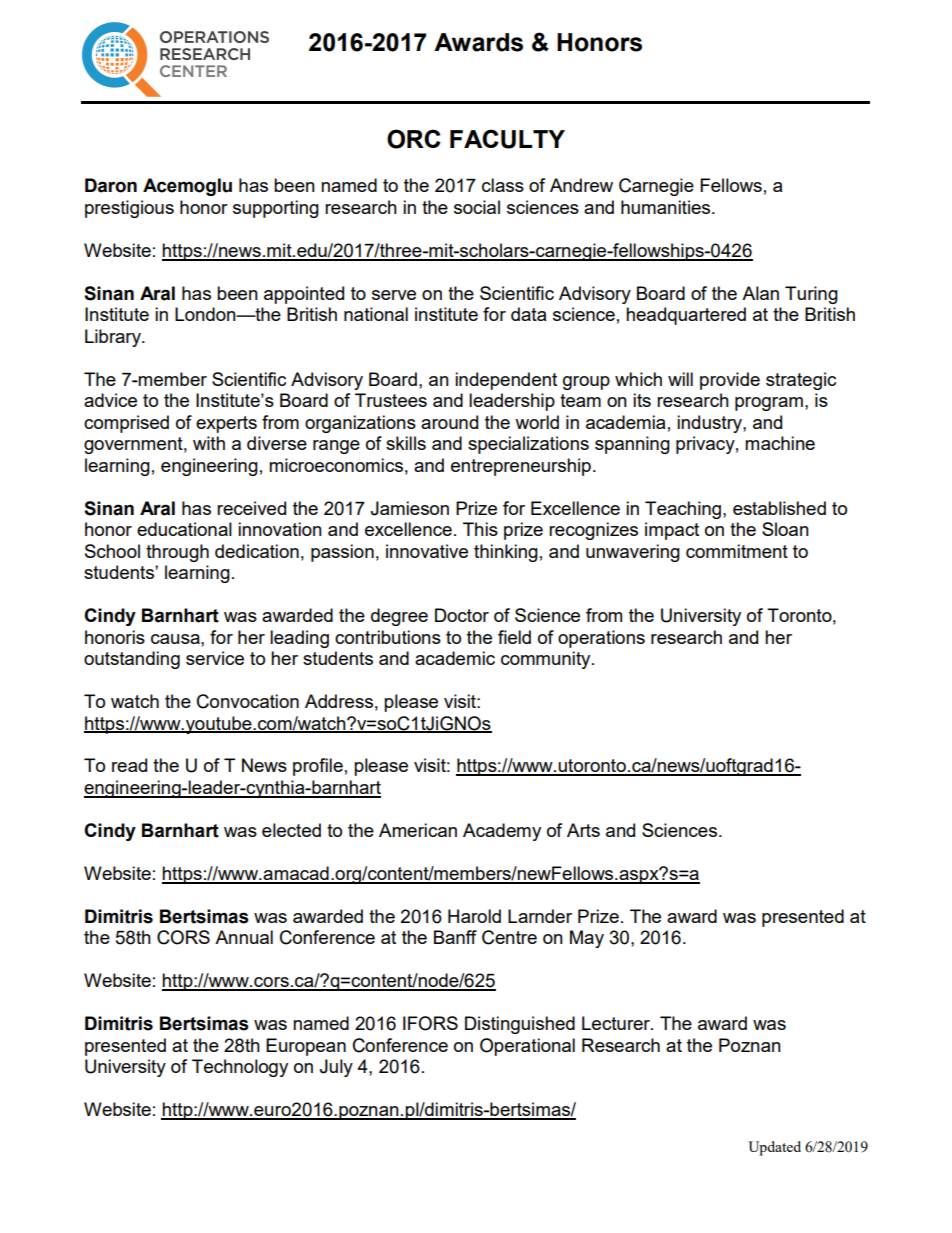 The image size is (952, 1233). I want to click on American, so click(418, 830).
